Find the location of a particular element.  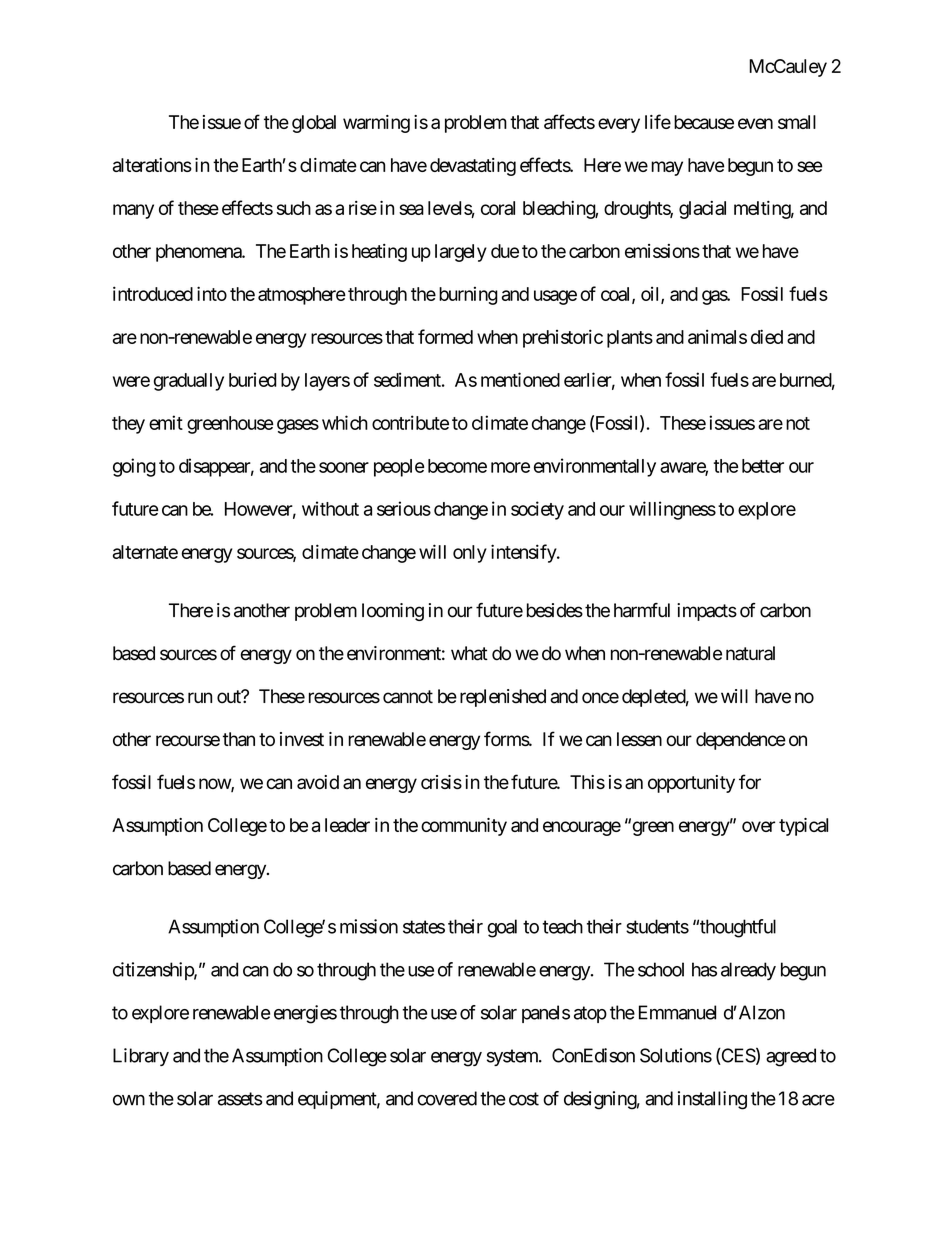

natural is located at coordinates (750, 653).
